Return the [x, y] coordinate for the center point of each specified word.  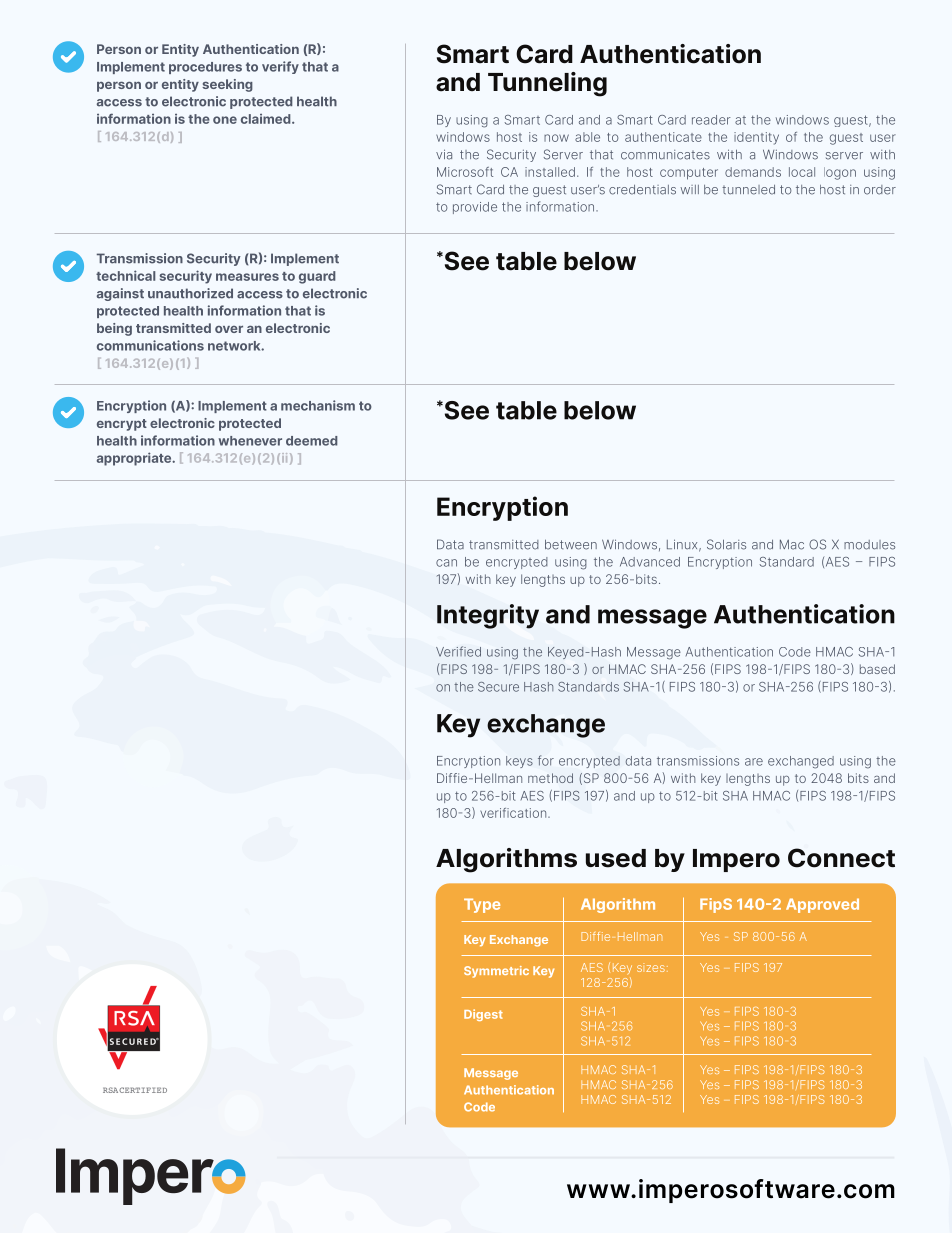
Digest [483, 1015]
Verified [458, 651]
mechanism [318, 405]
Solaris [726, 544]
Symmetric [496, 972]
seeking [227, 85]
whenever [250, 441]
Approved [822, 905]
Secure [498, 687]
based [877, 669]
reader [711, 120]
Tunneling [547, 84]
